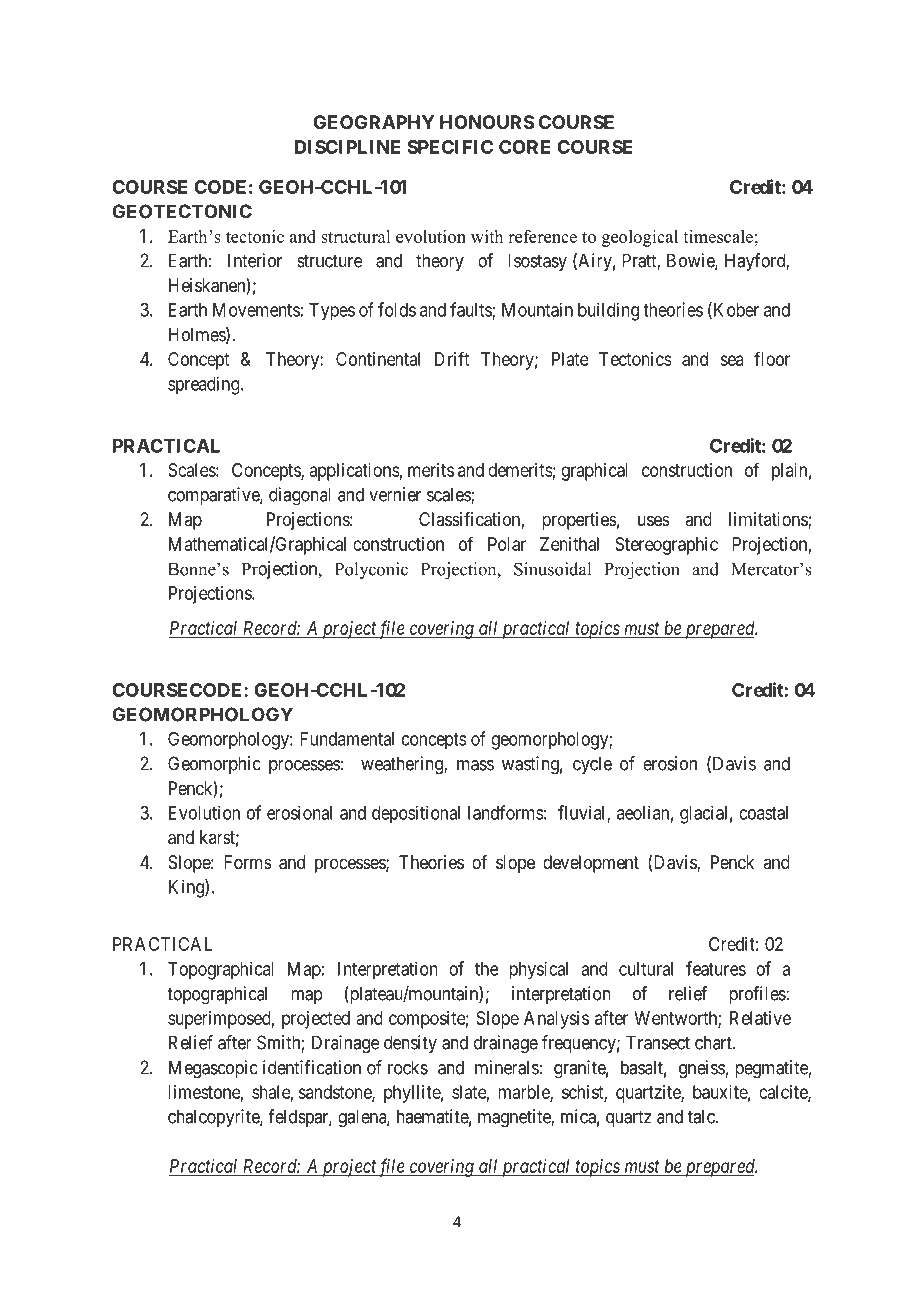  I want to click on spreading, so click(205, 385).
